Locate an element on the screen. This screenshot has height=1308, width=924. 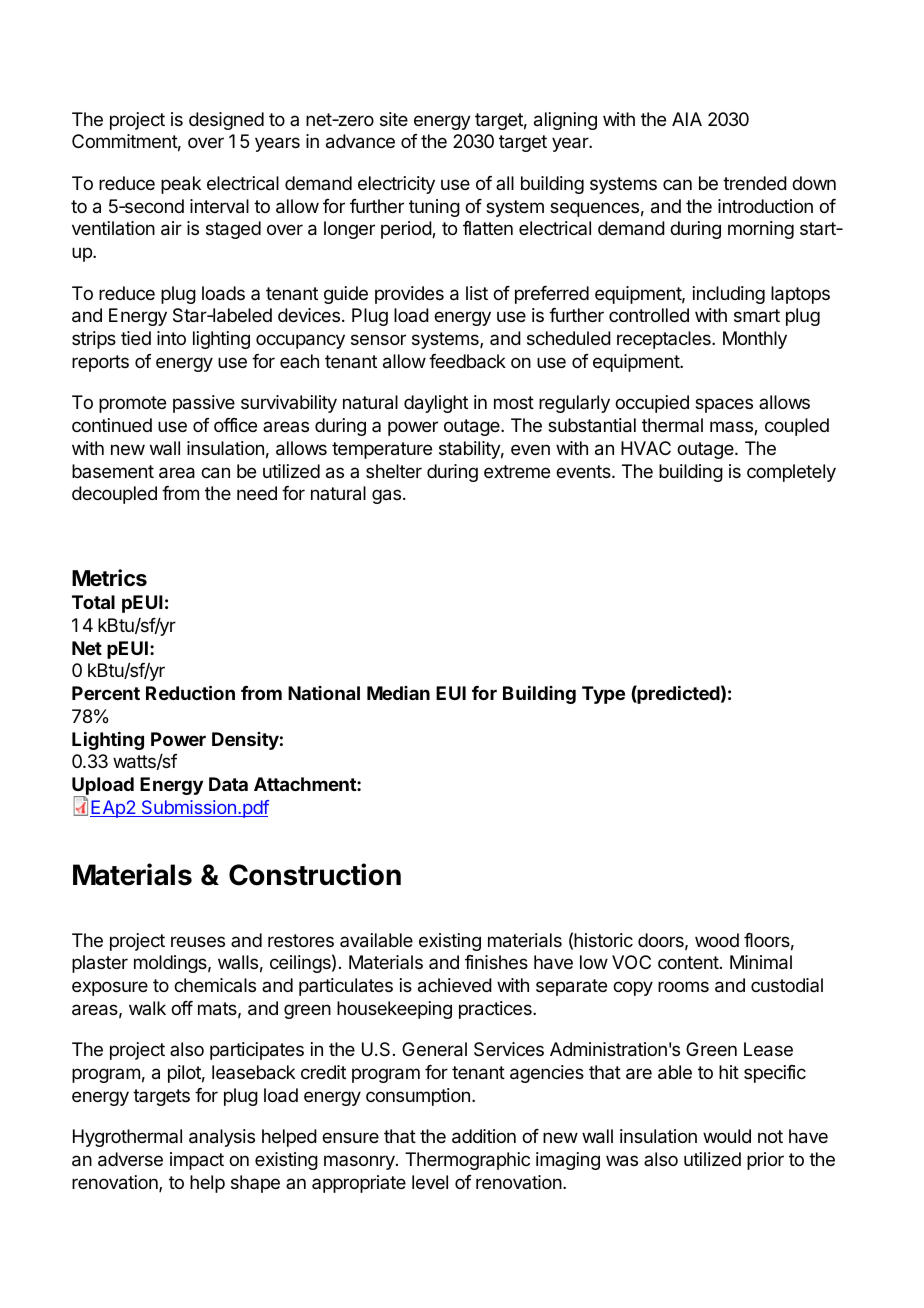
shelter is located at coordinates (394, 471).
